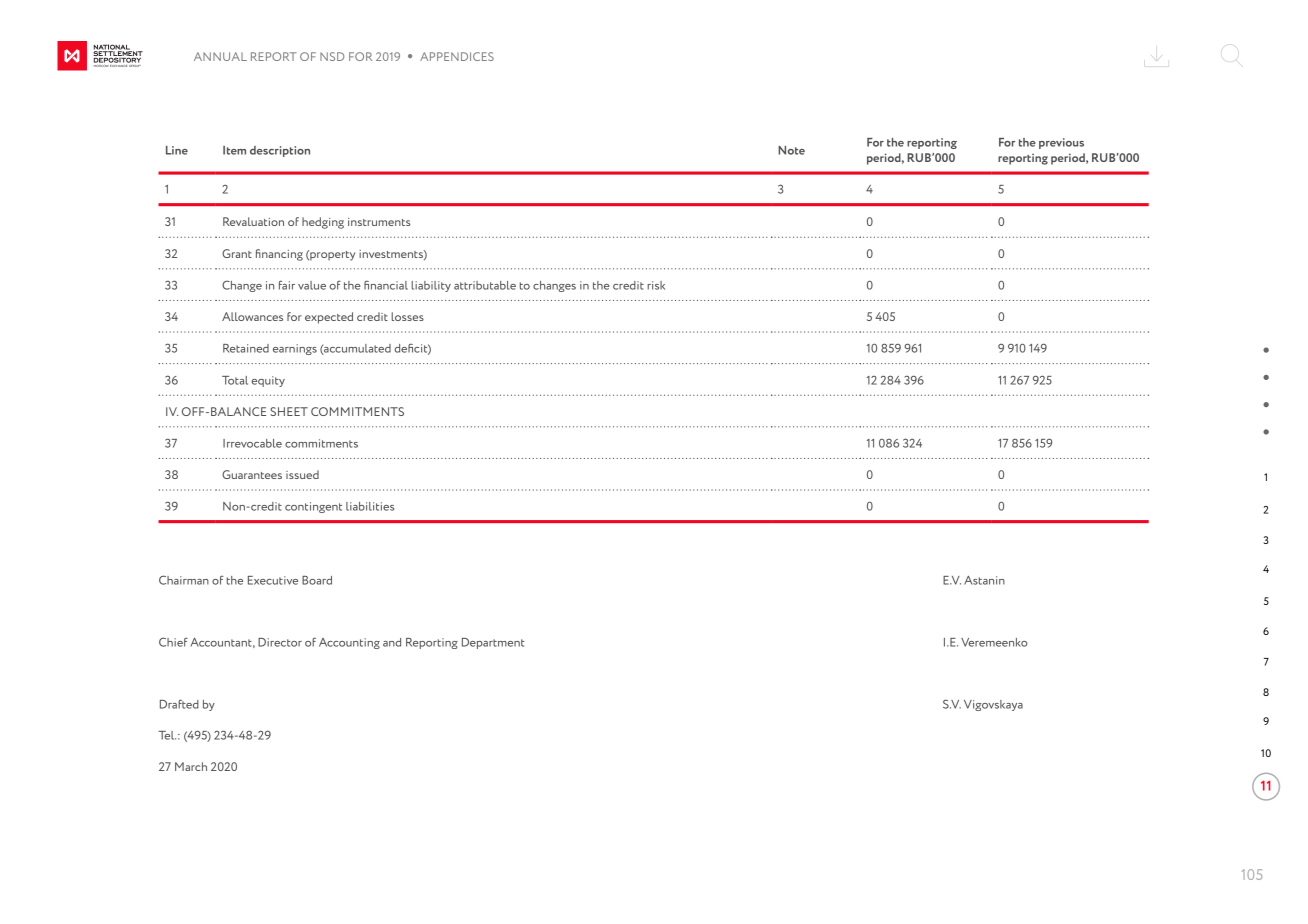 Image resolution: width=1308 pixels, height=924 pixels. What do you see at coordinates (191, 766) in the document?
I see `March` at bounding box center [191, 766].
